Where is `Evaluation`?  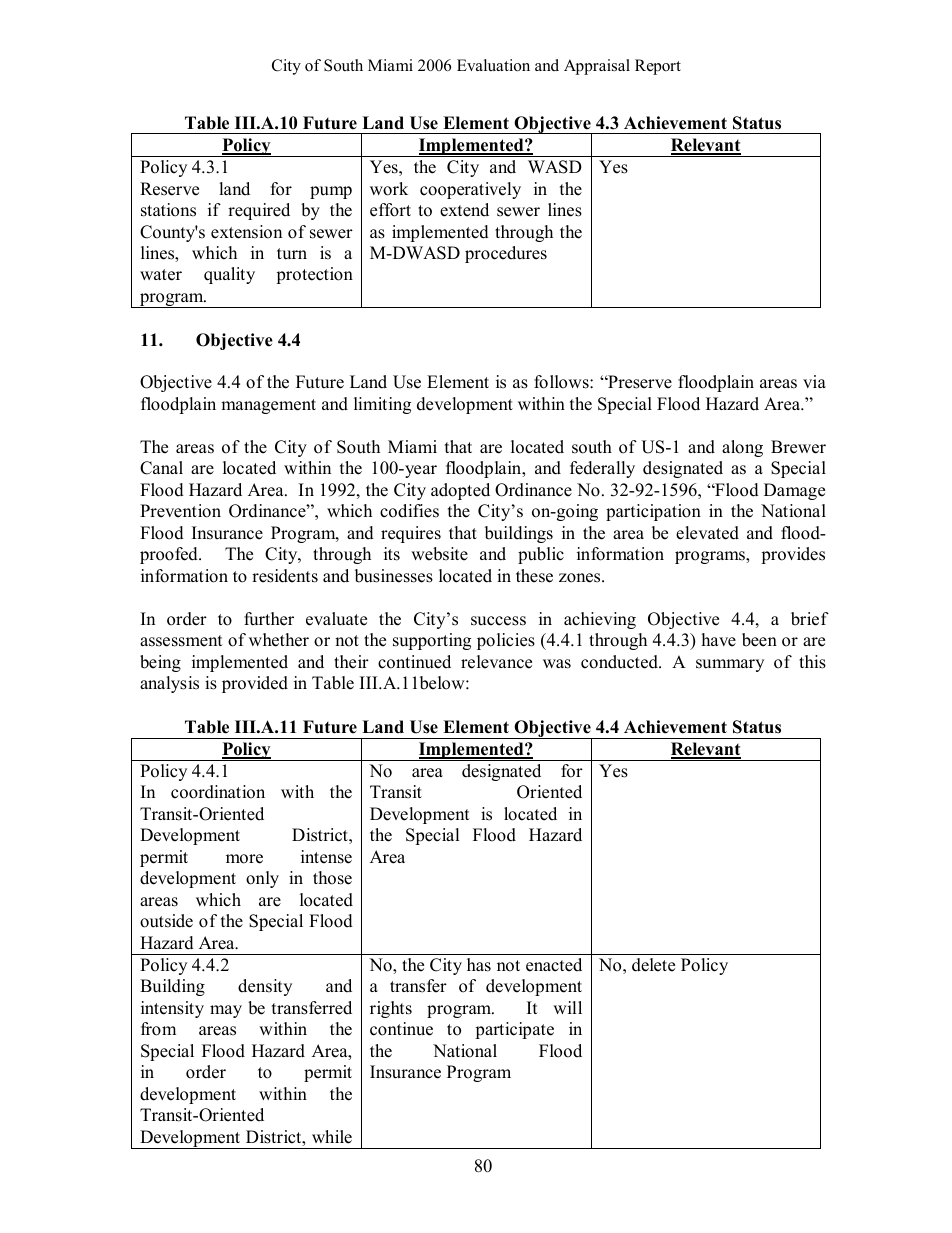 Evaluation is located at coordinates (493, 65).
